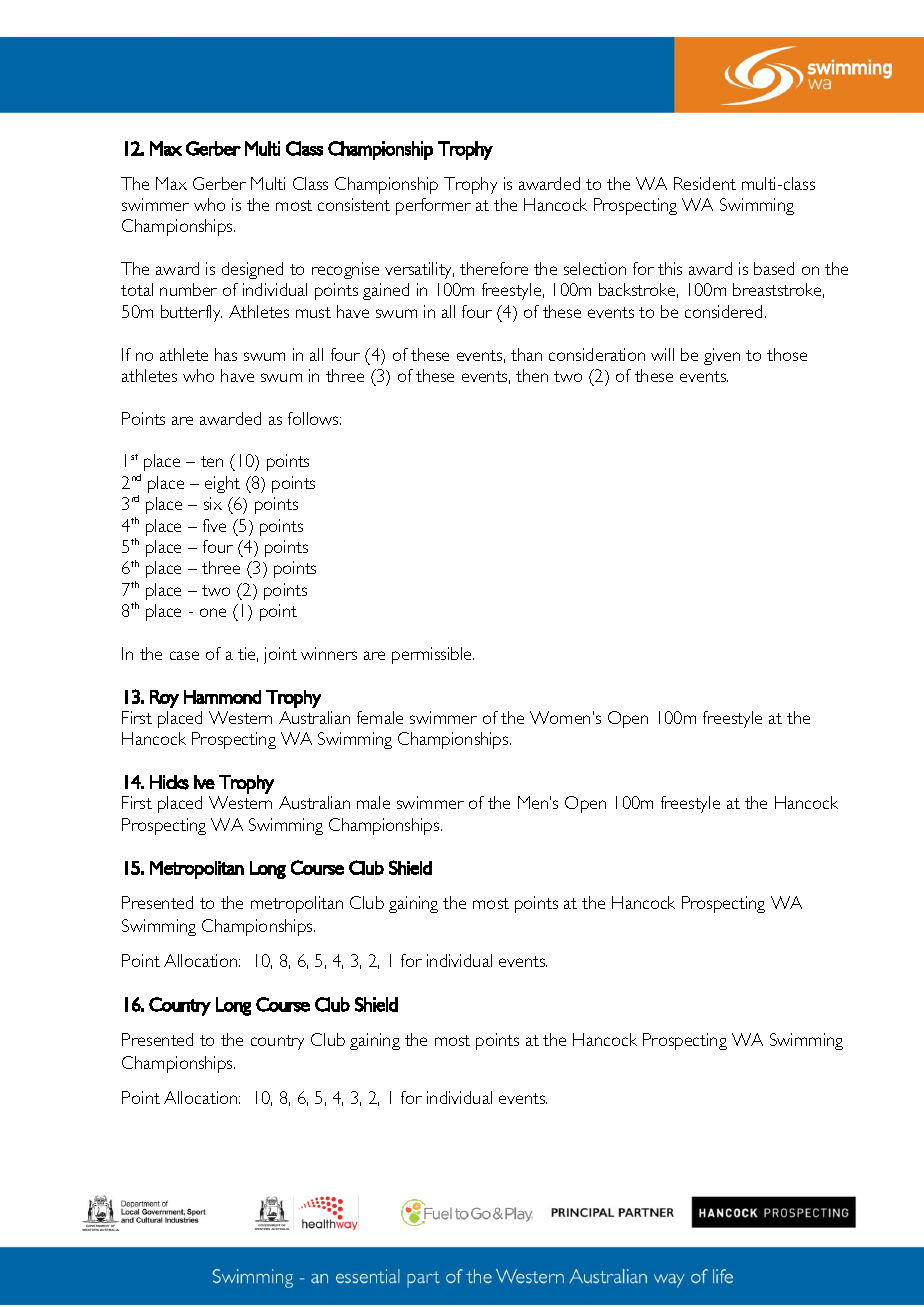 This screenshot has height=1307, width=924. Describe the element at coordinates (329, 653) in the screenshot. I see `winners` at that location.
